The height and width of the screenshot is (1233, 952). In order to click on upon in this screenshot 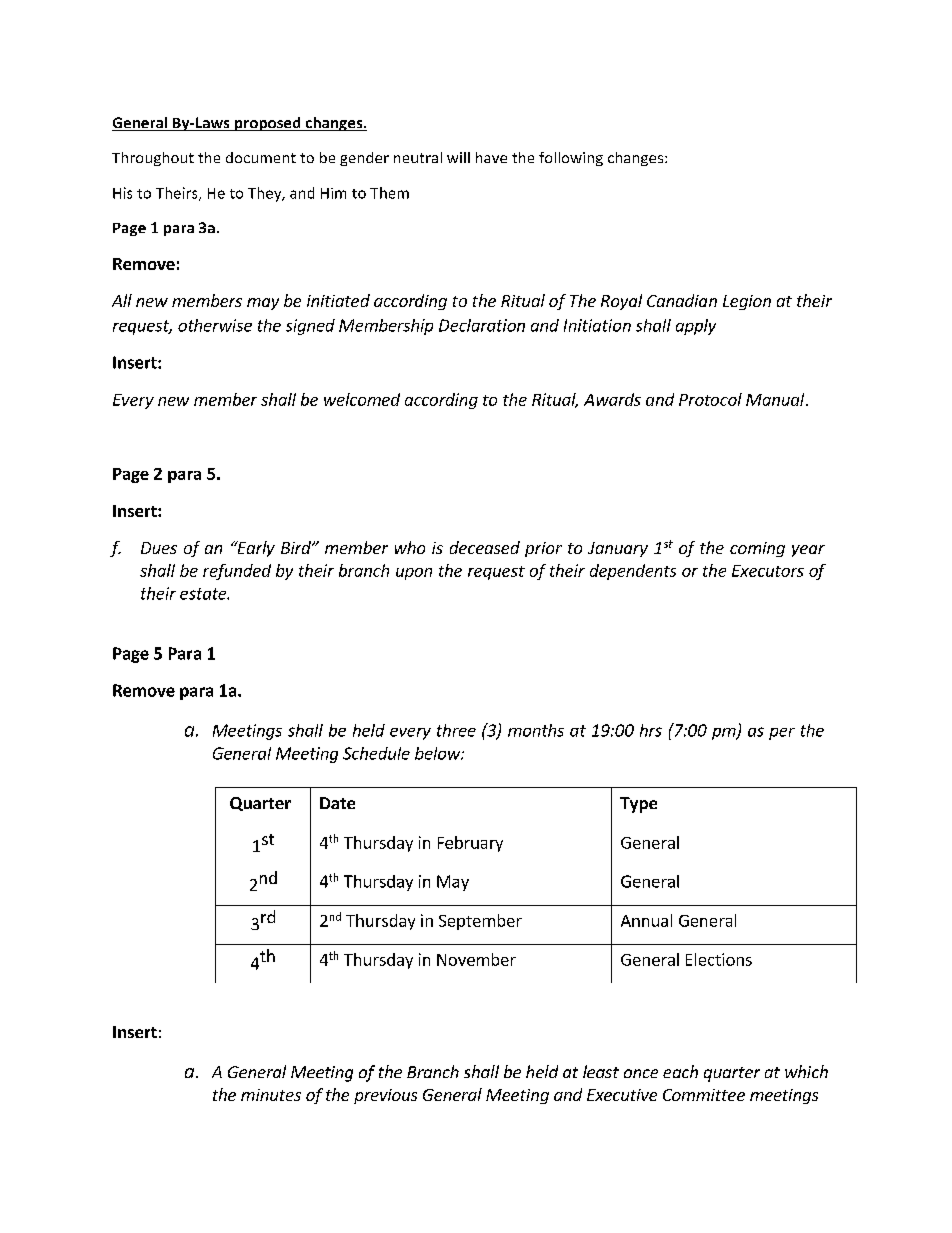, I will do `click(414, 574)`.
